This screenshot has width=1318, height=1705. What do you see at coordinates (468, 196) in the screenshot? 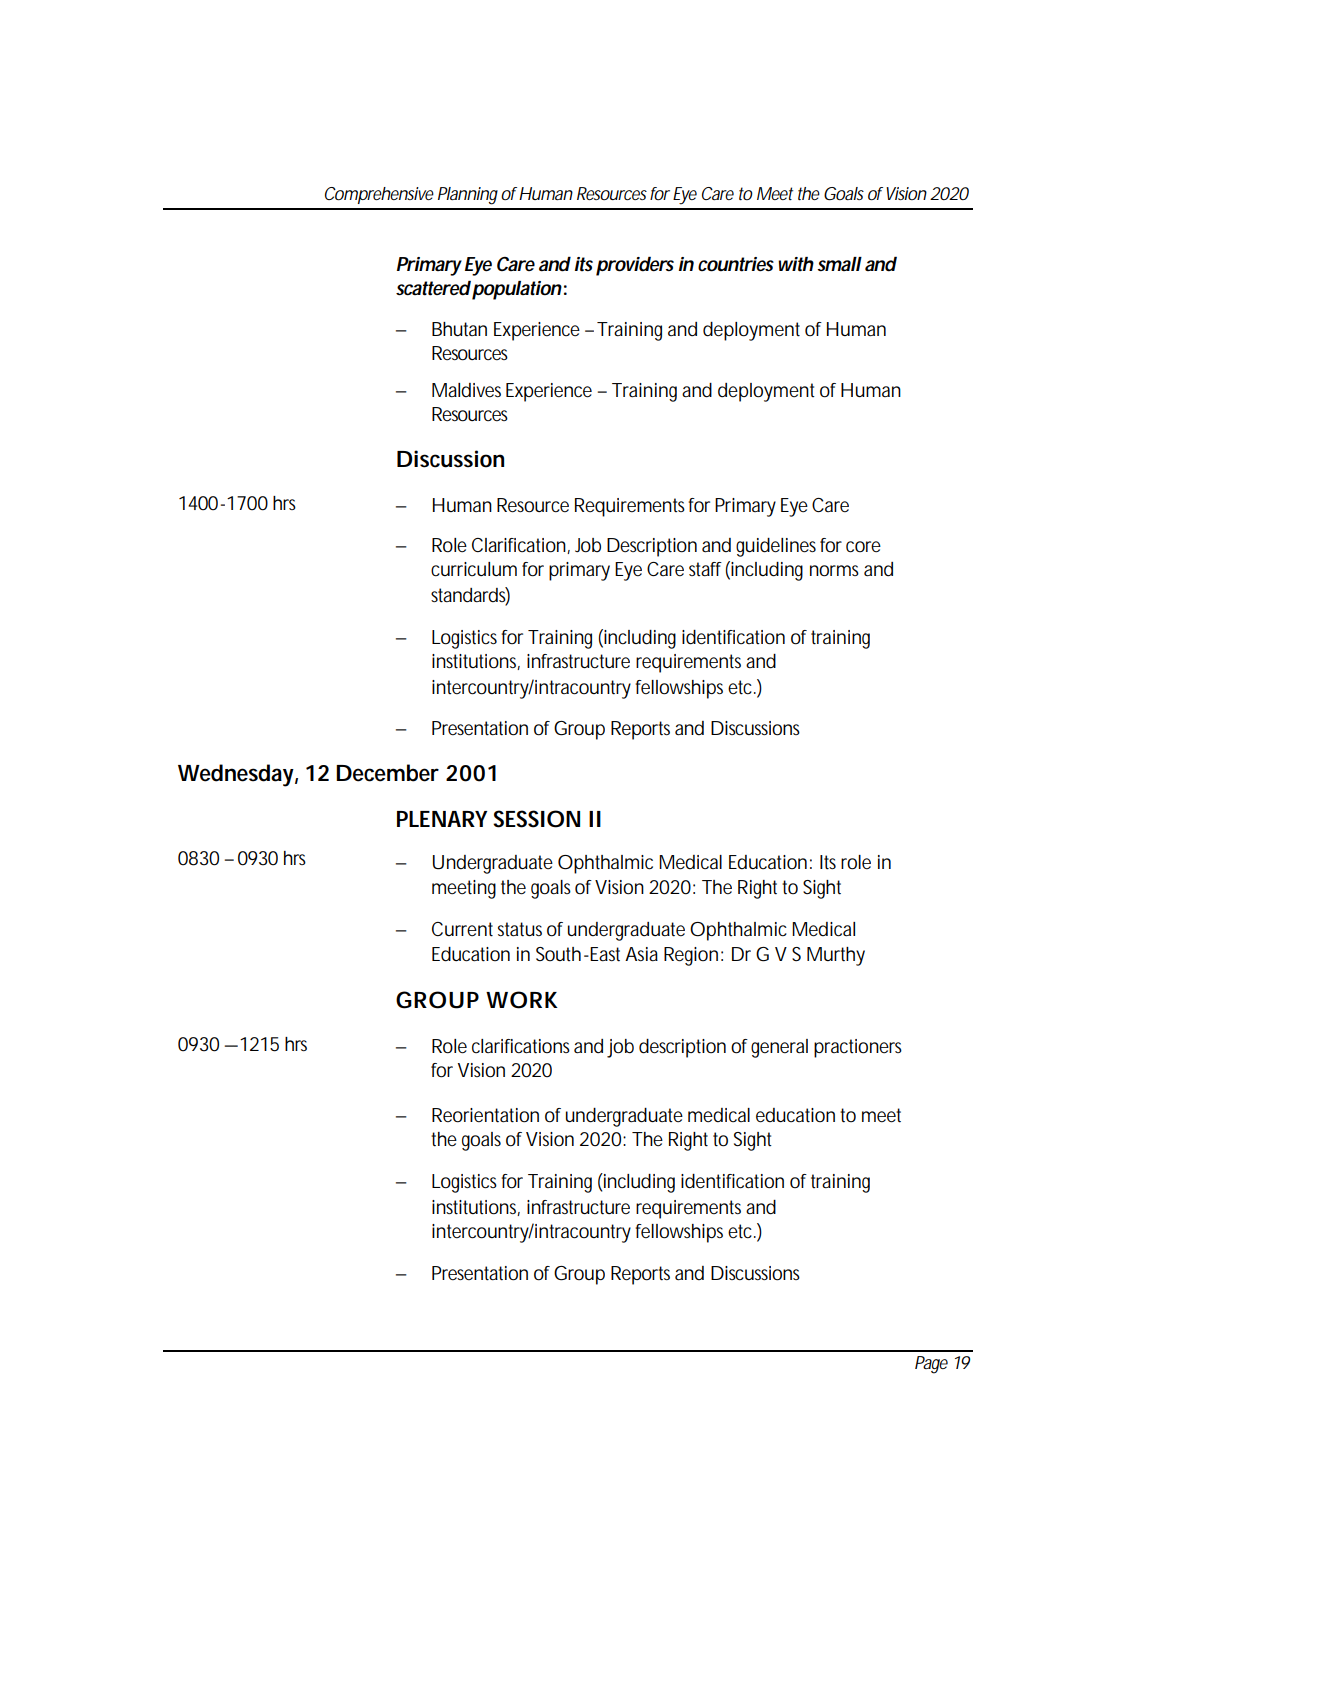
I see `Planning` at bounding box center [468, 196].
